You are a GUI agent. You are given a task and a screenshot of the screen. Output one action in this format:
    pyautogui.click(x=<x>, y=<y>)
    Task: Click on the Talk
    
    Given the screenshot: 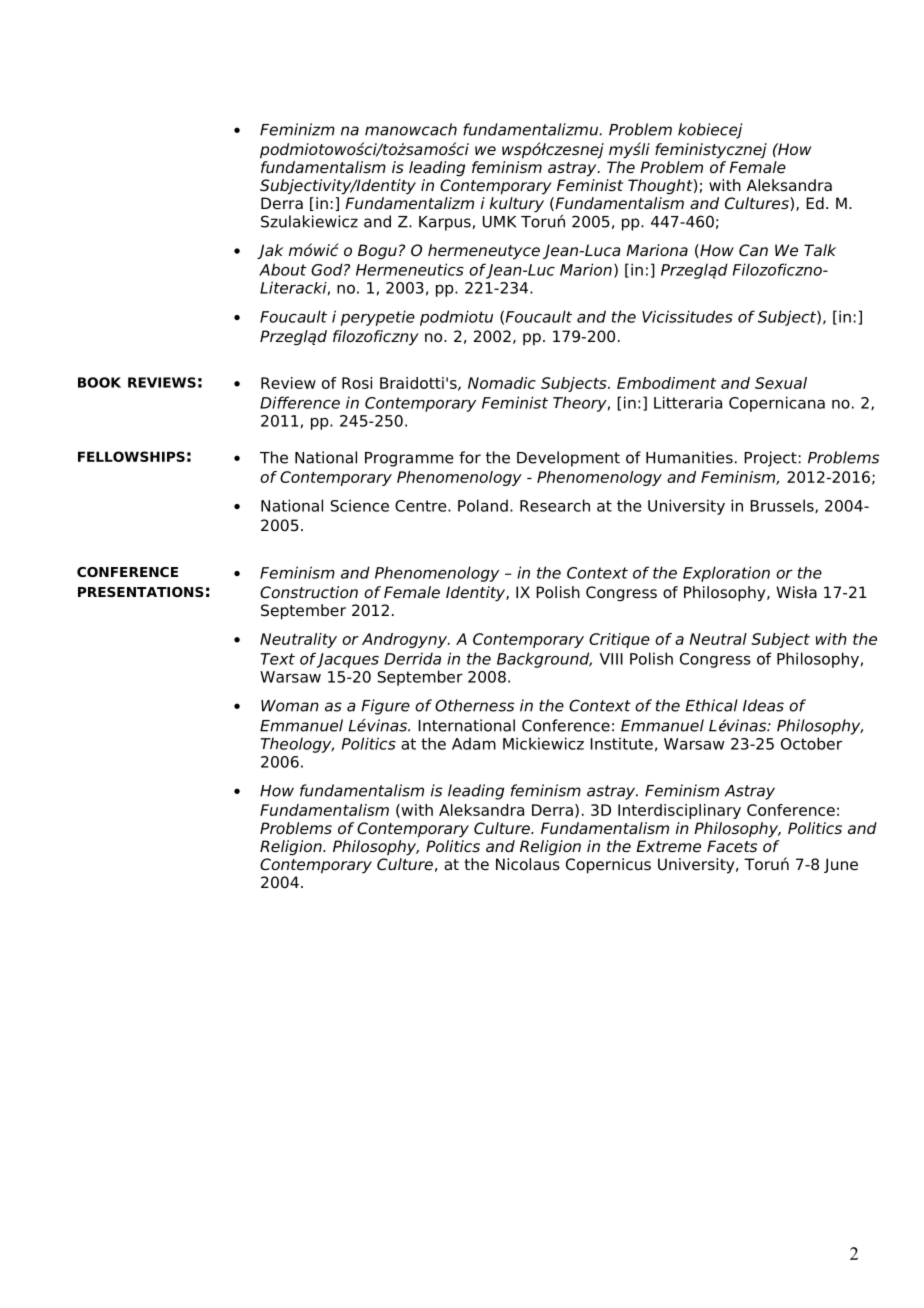 What is the action you would take?
    pyautogui.click(x=820, y=250)
